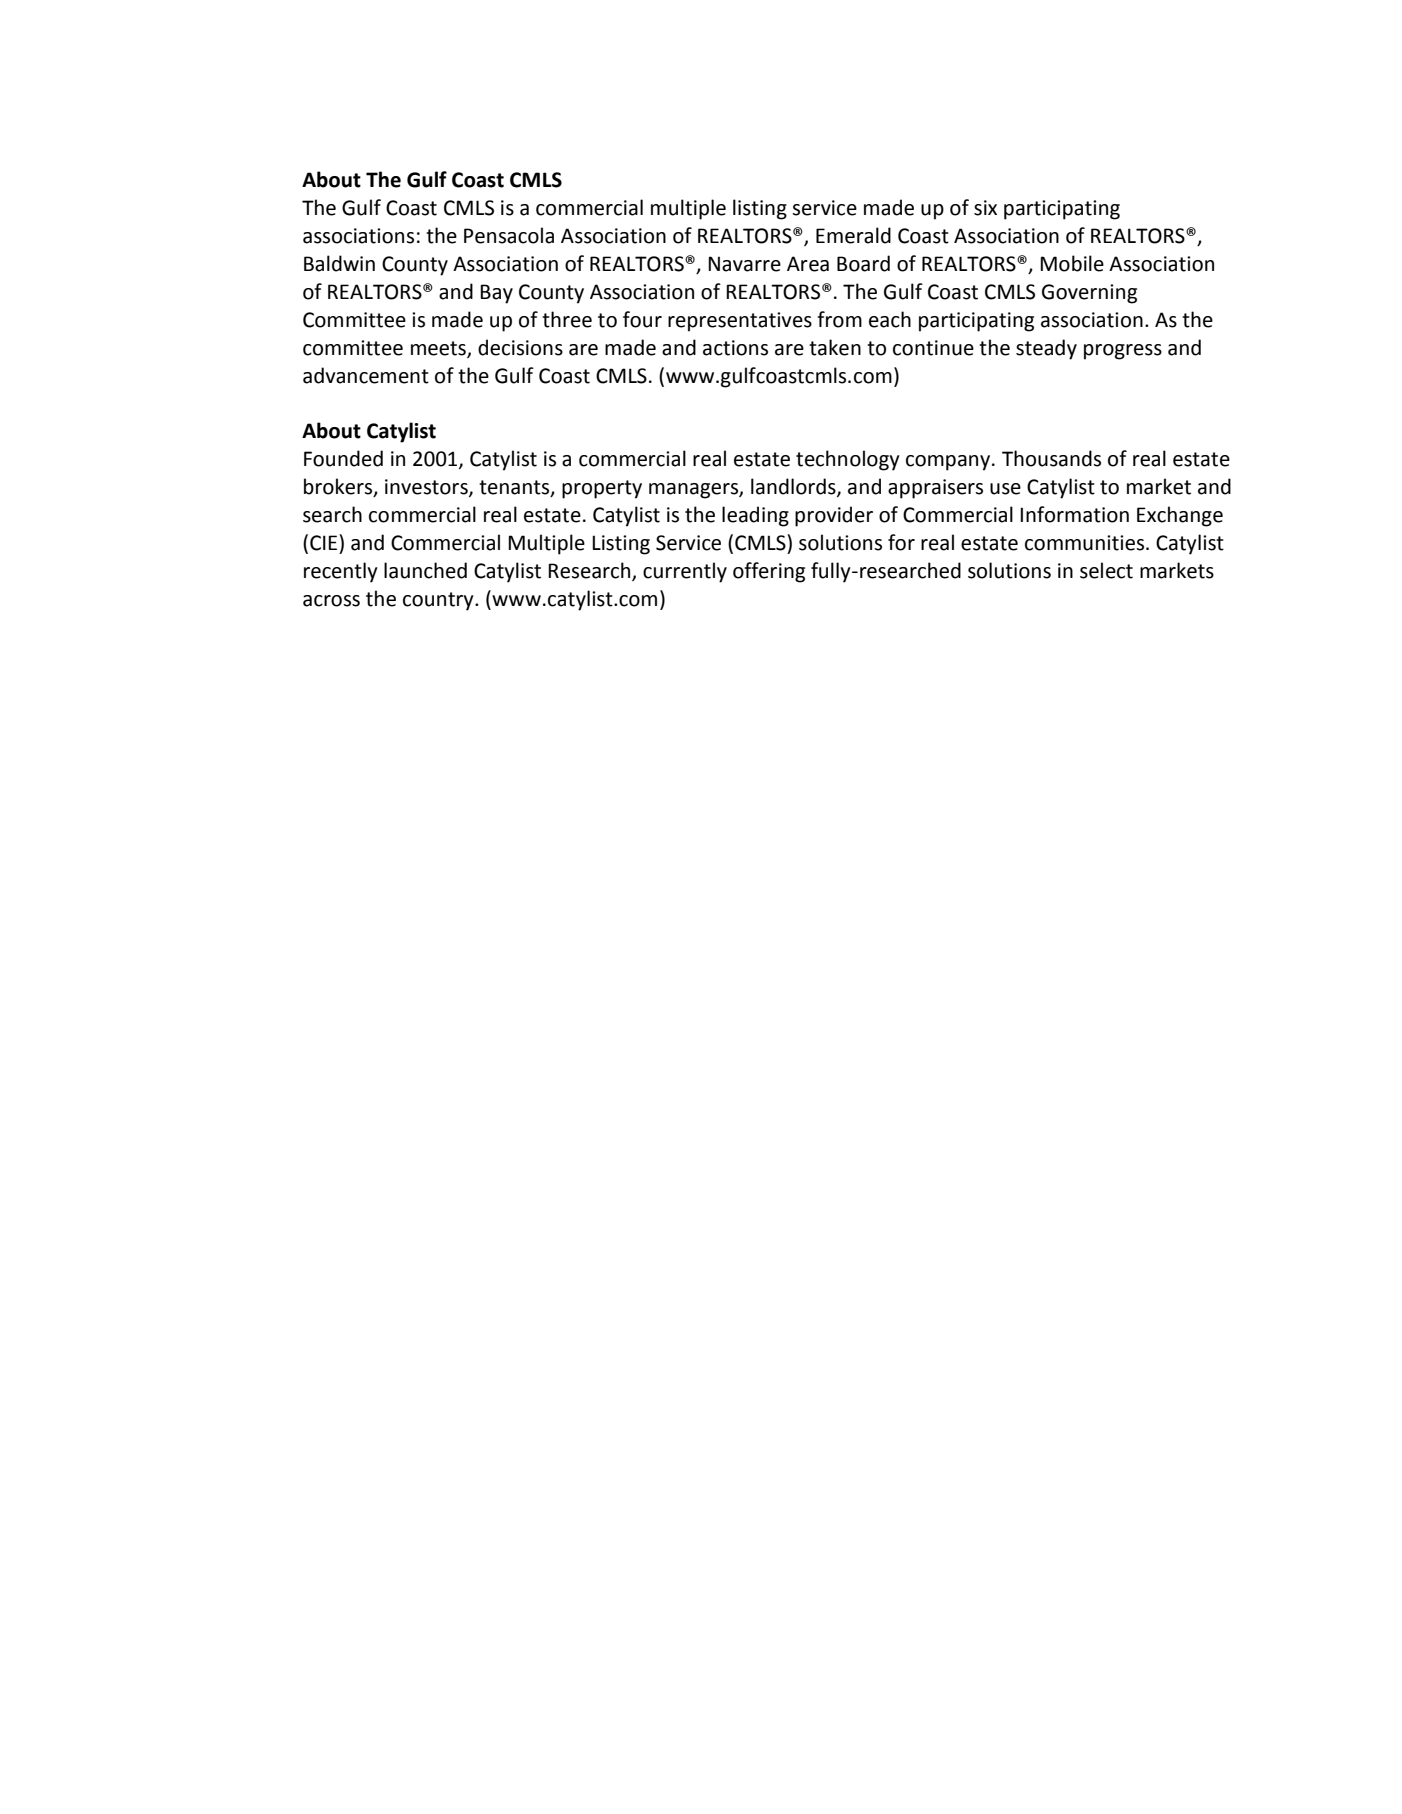 This page has width=1402, height=1814. Describe the element at coordinates (985, 208) in the page. I see `six` at that location.
